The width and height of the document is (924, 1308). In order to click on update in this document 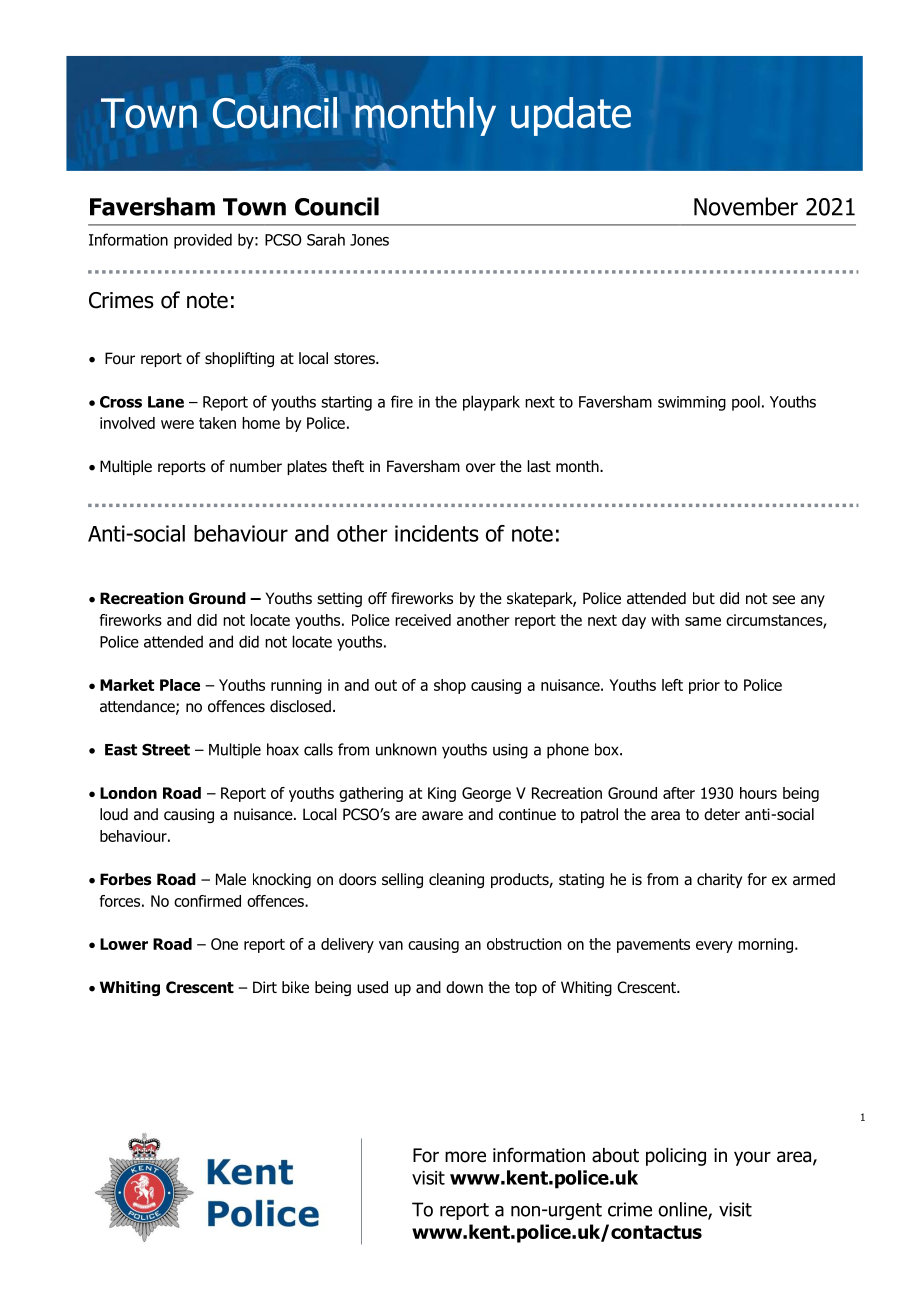, I will do `click(571, 116)`.
